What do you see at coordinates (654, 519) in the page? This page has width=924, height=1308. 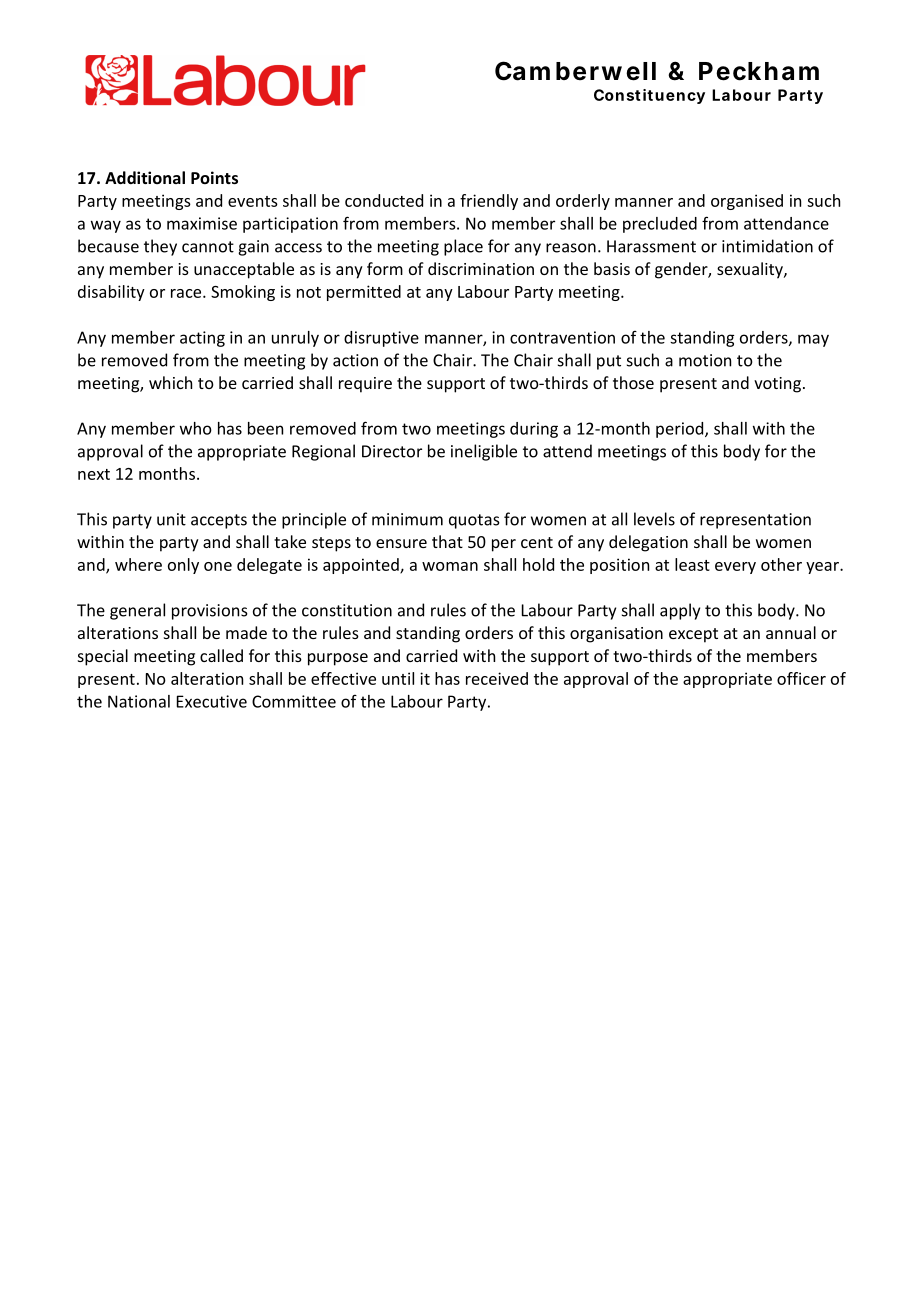 I see `levels` at bounding box center [654, 519].
